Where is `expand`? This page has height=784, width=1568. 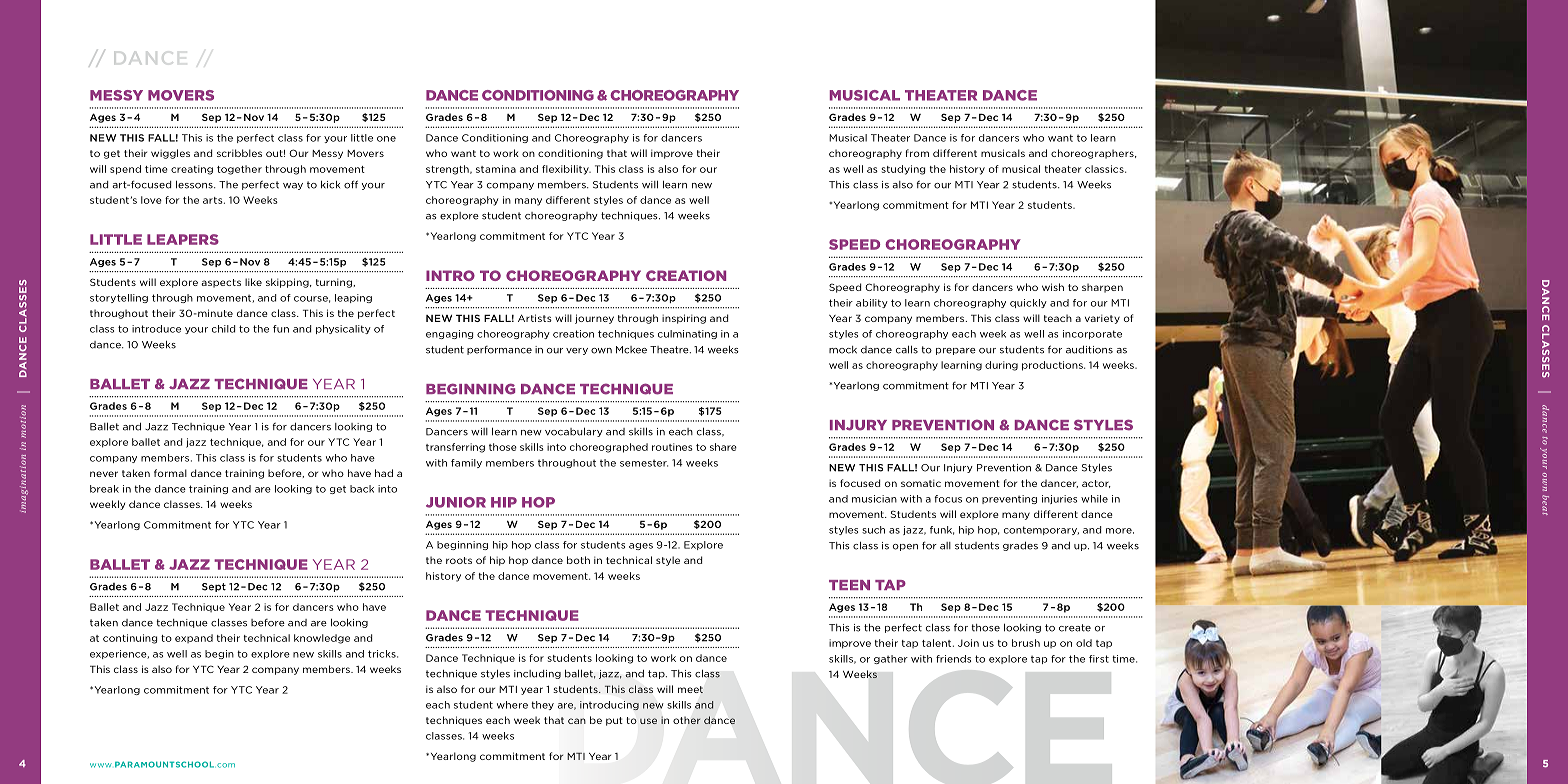 expand is located at coordinates (194, 638).
